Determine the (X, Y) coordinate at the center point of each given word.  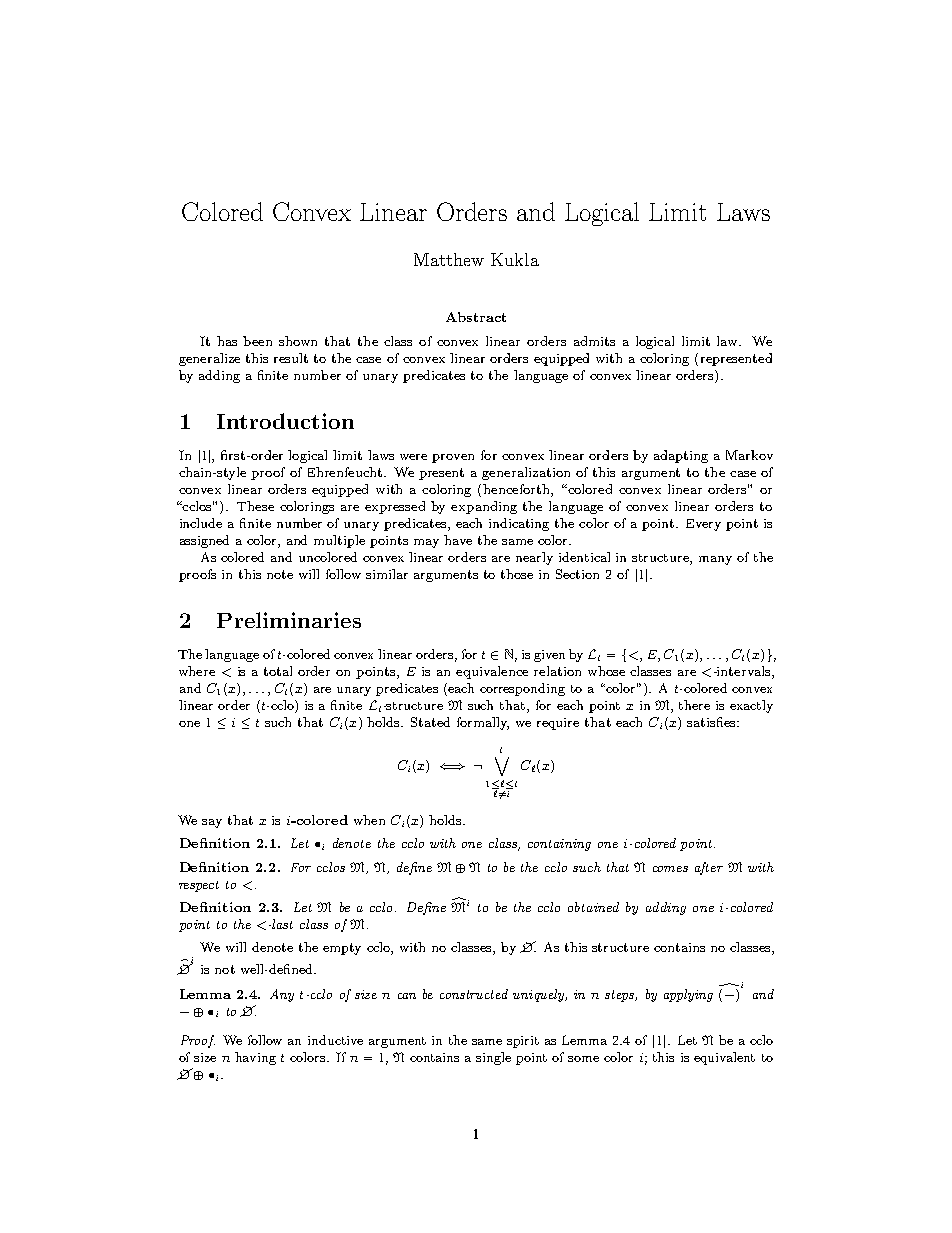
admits (594, 341)
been (257, 341)
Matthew (449, 259)
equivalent (724, 1058)
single (493, 1058)
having (255, 1058)
